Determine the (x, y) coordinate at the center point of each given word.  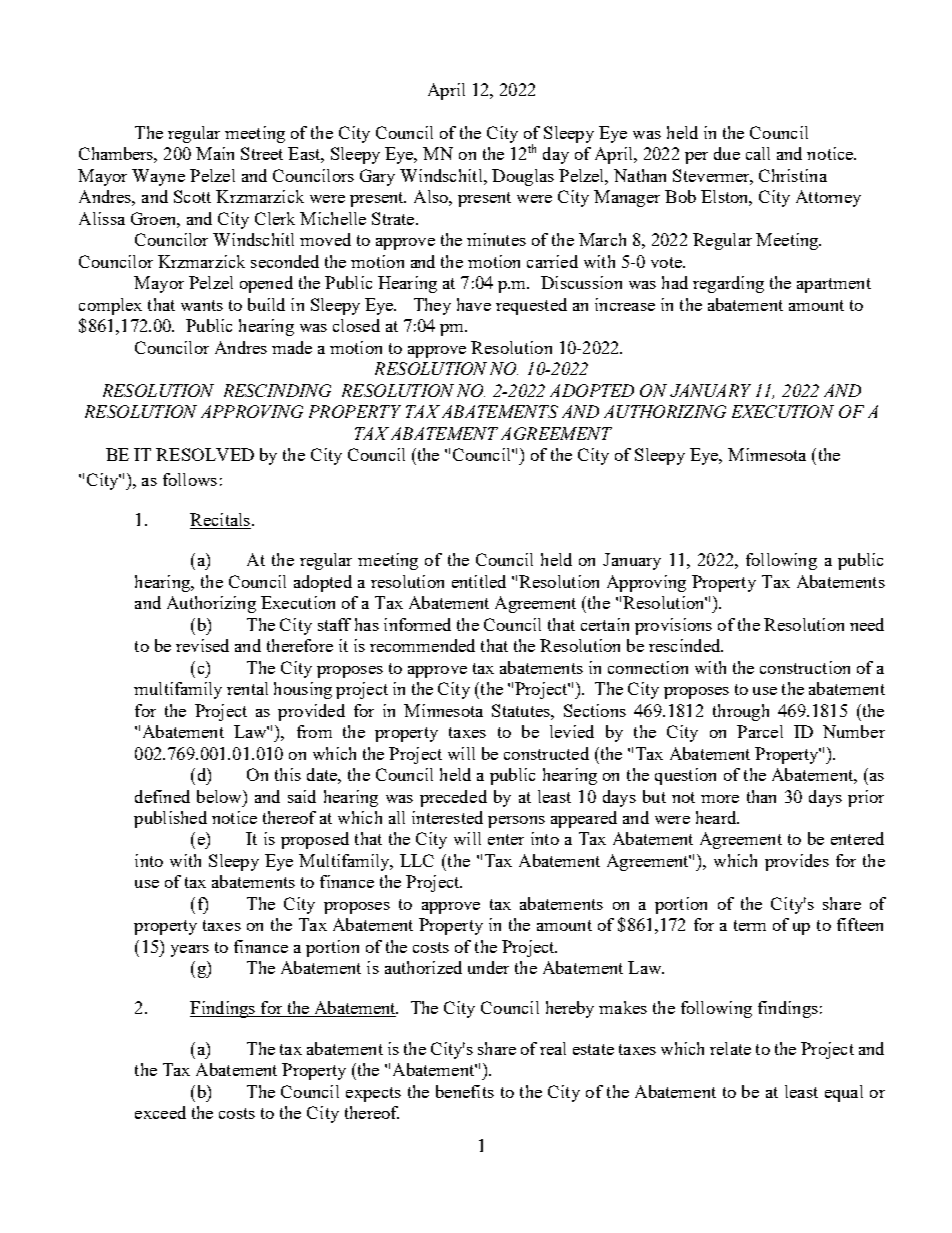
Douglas (523, 177)
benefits (465, 1091)
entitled (479, 581)
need (867, 624)
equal (844, 1093)
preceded (453, 798)
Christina (793, 175)
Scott (192, 196)
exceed (160, 1112)
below (220, 796)
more (720, 799)
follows (190, 479)
